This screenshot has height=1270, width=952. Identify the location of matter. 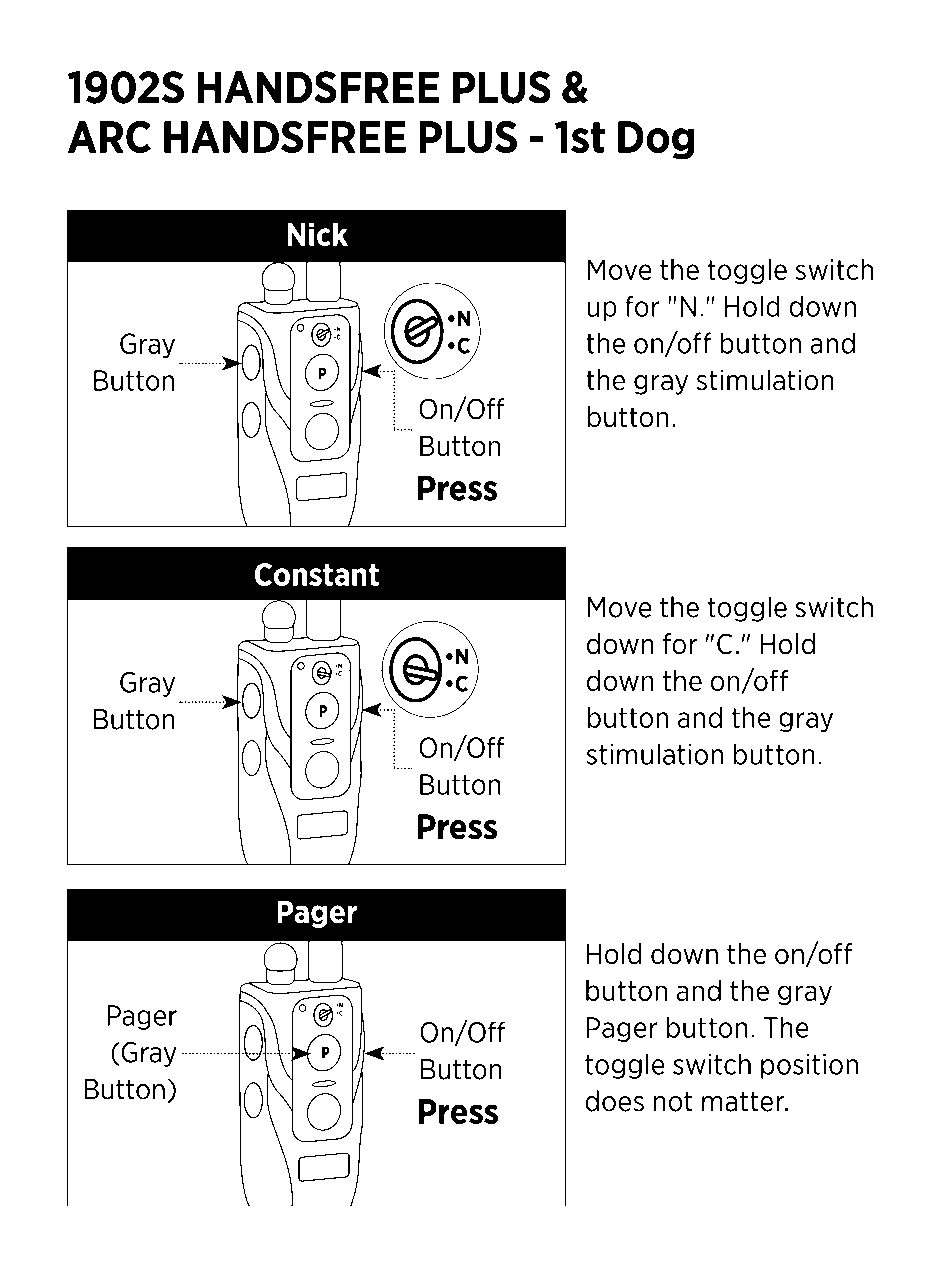
(744, 1102).
